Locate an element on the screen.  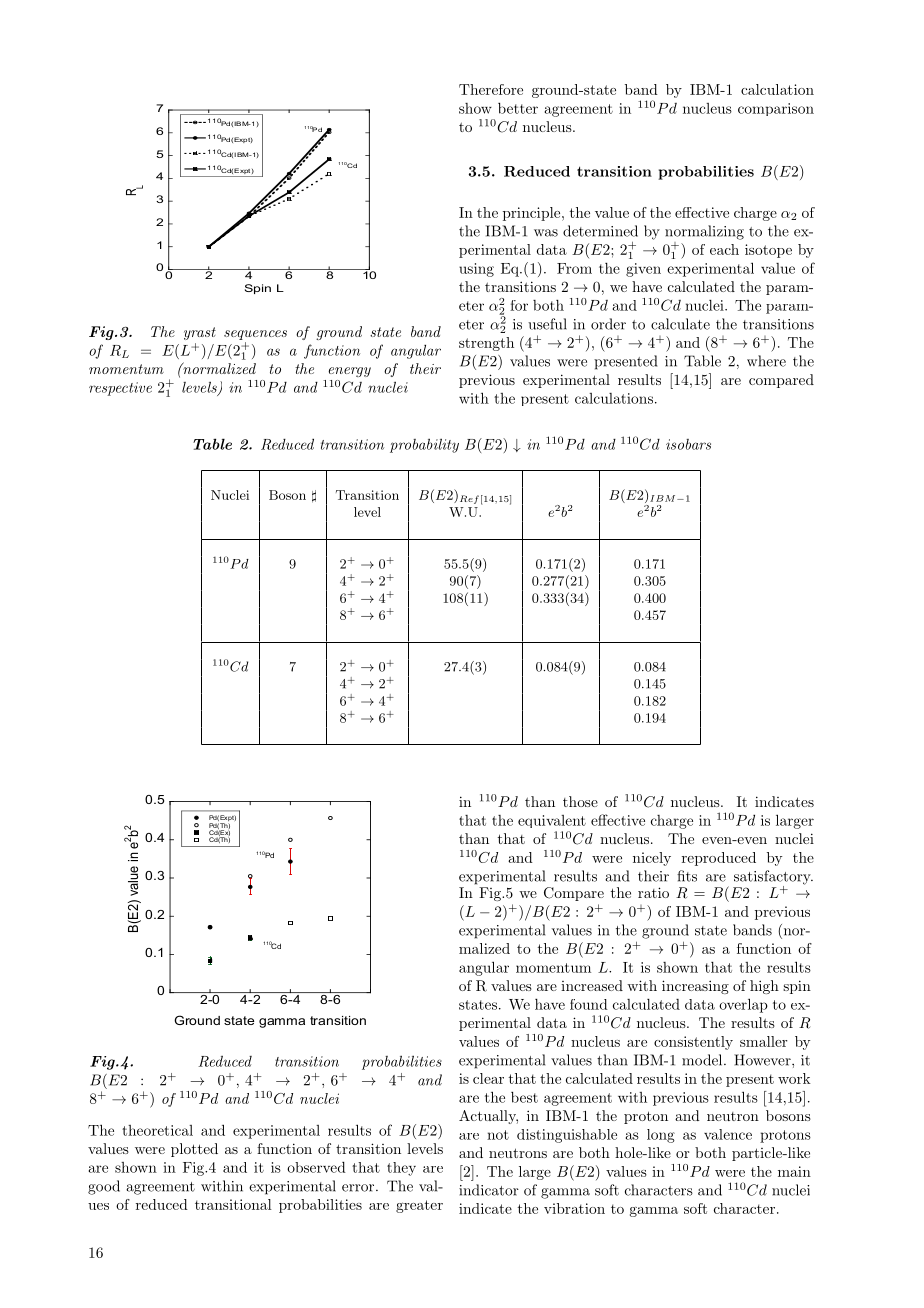
comparison is located at coordinates (776, 109).
